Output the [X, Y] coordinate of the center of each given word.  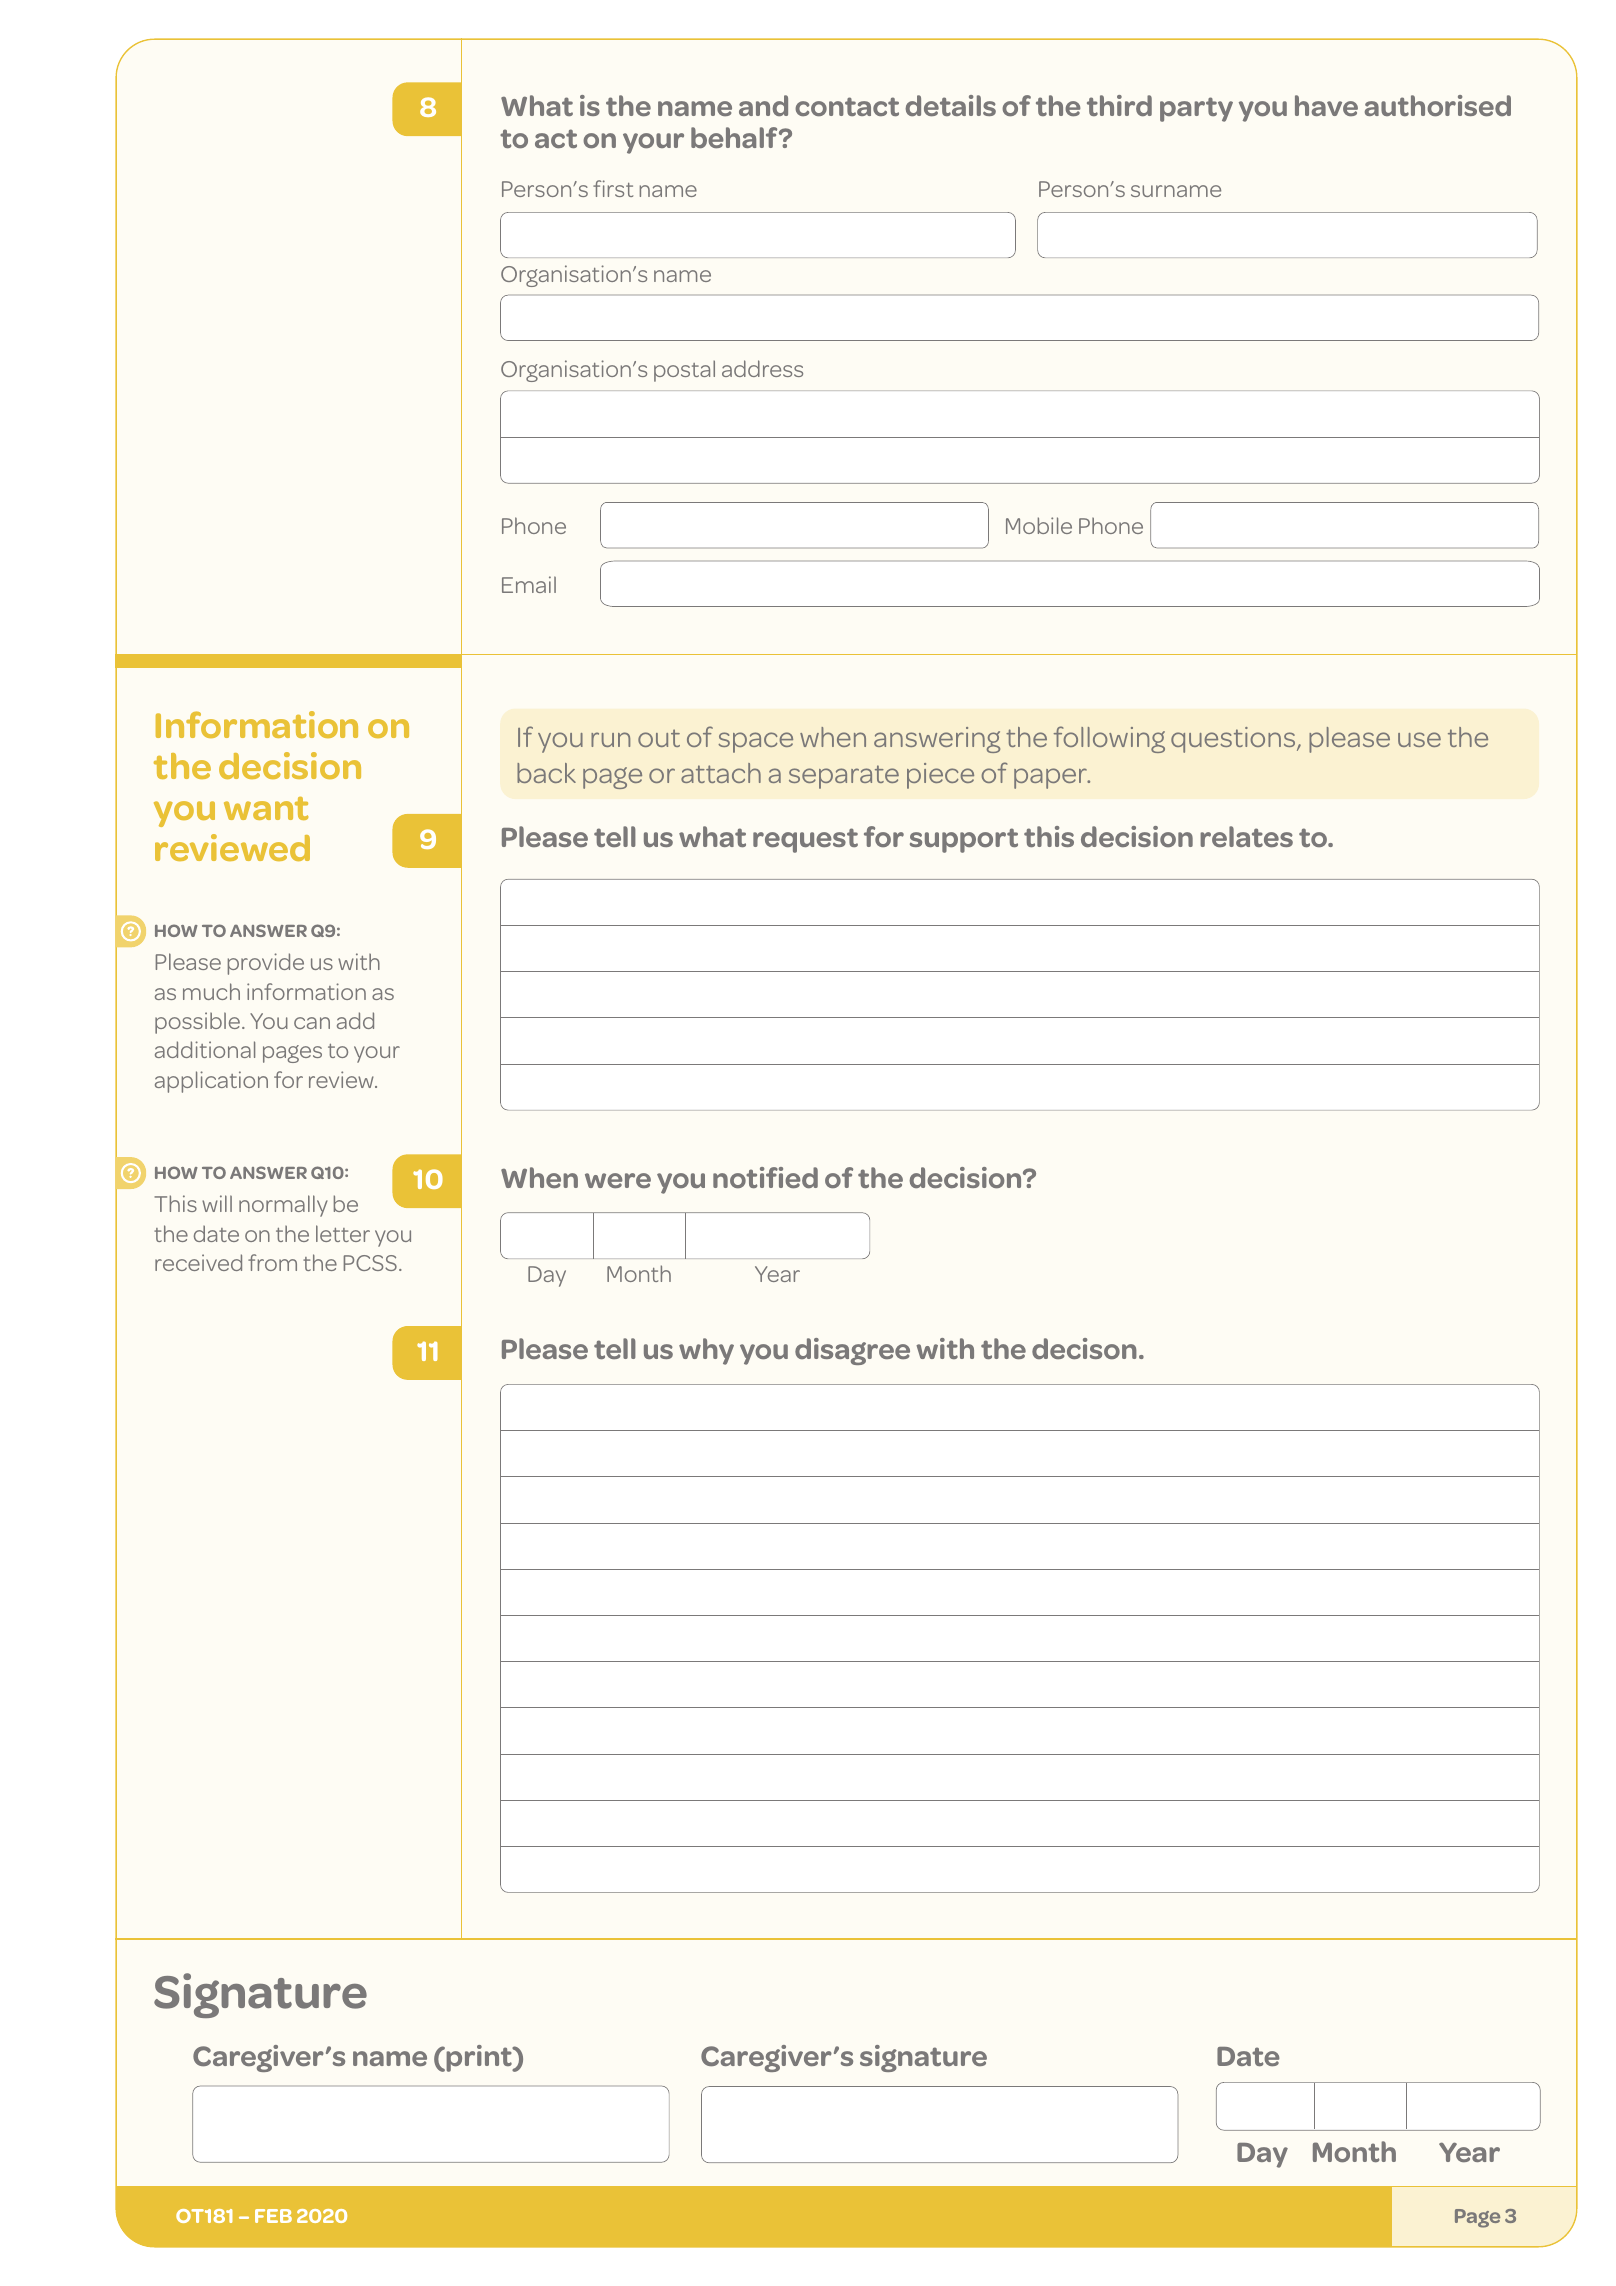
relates [1246, 836]
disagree [852, 1351]
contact [847, 106]
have [1326, 105]
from [272, 1262]
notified [765, 1177]
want [266, 808]
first [613, 188]
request [805, 840]
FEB [273, 2216]
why [706, 1351]
